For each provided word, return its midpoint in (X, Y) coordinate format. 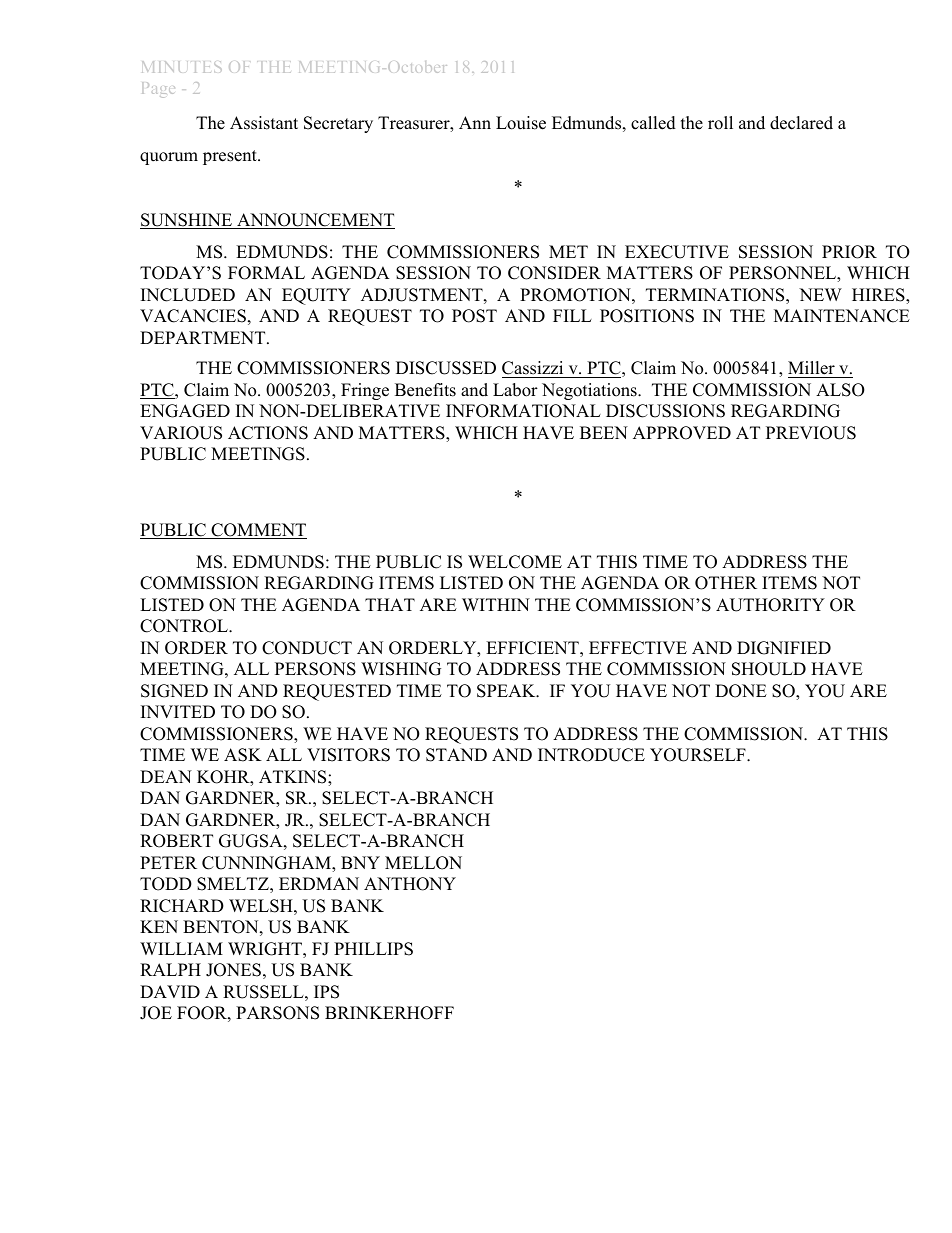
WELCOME (515, 562)
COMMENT (258, 531)
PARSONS (277, 1013)
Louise (521, 123)
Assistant (264, 123)
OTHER (726, 583)
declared (801, 123)
